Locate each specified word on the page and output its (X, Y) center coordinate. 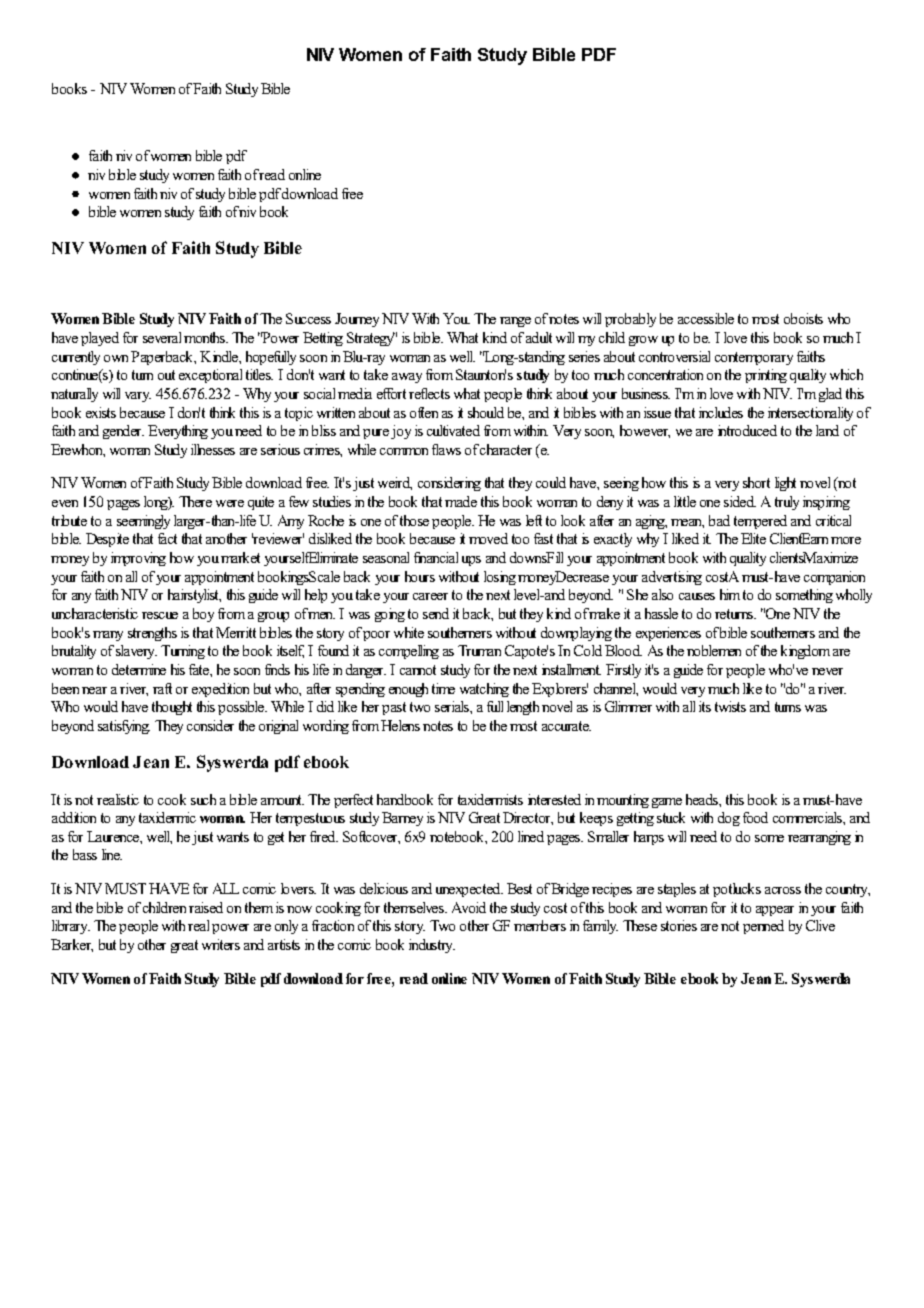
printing (766, 376)
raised (206, 907)
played (100, 339)
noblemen (714, 650)
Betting (323, 339)
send (436, 613)
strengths (152, 634)
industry (432, 946)
